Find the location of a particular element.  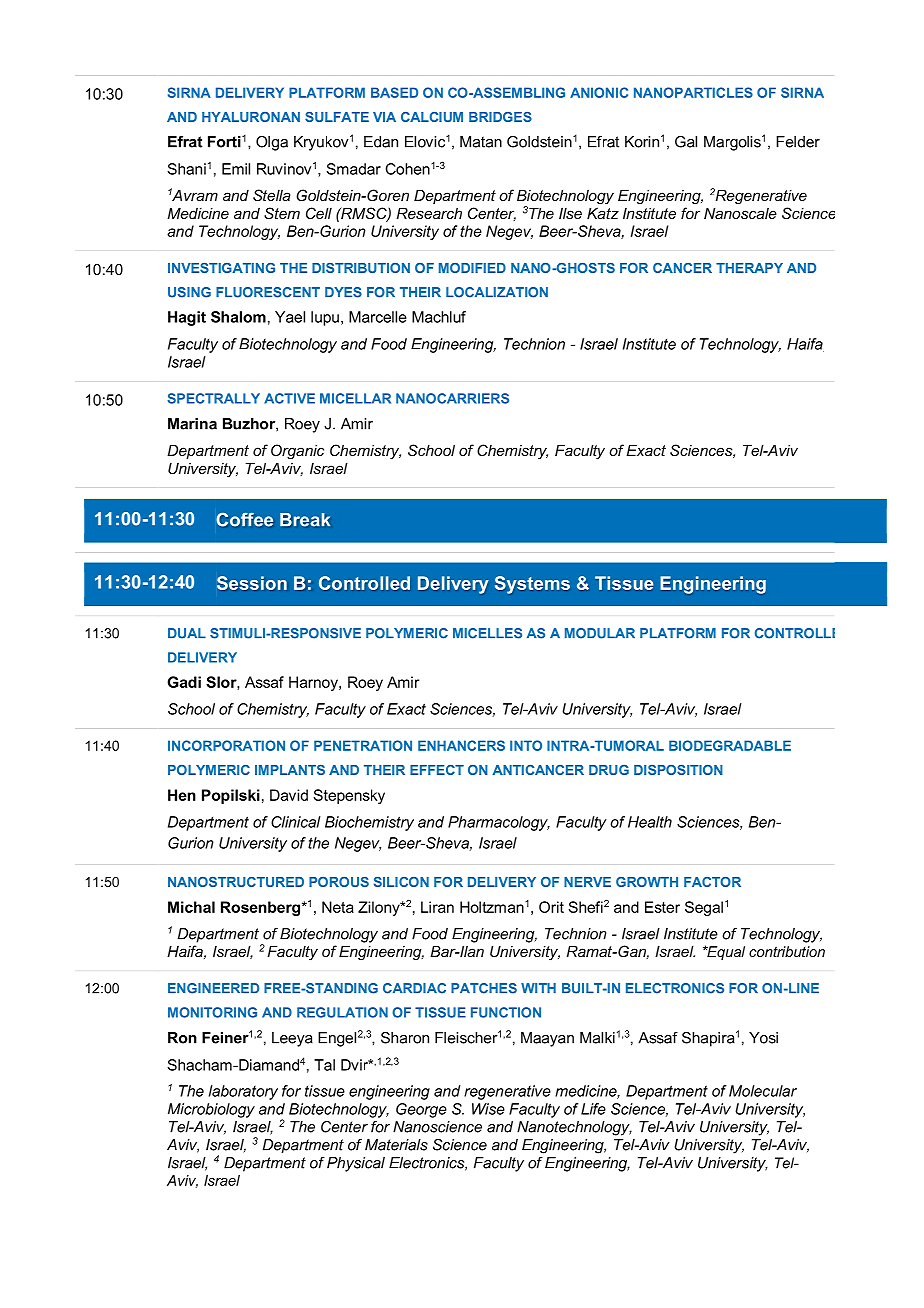

Liran is located at coordinates (437, 907).
